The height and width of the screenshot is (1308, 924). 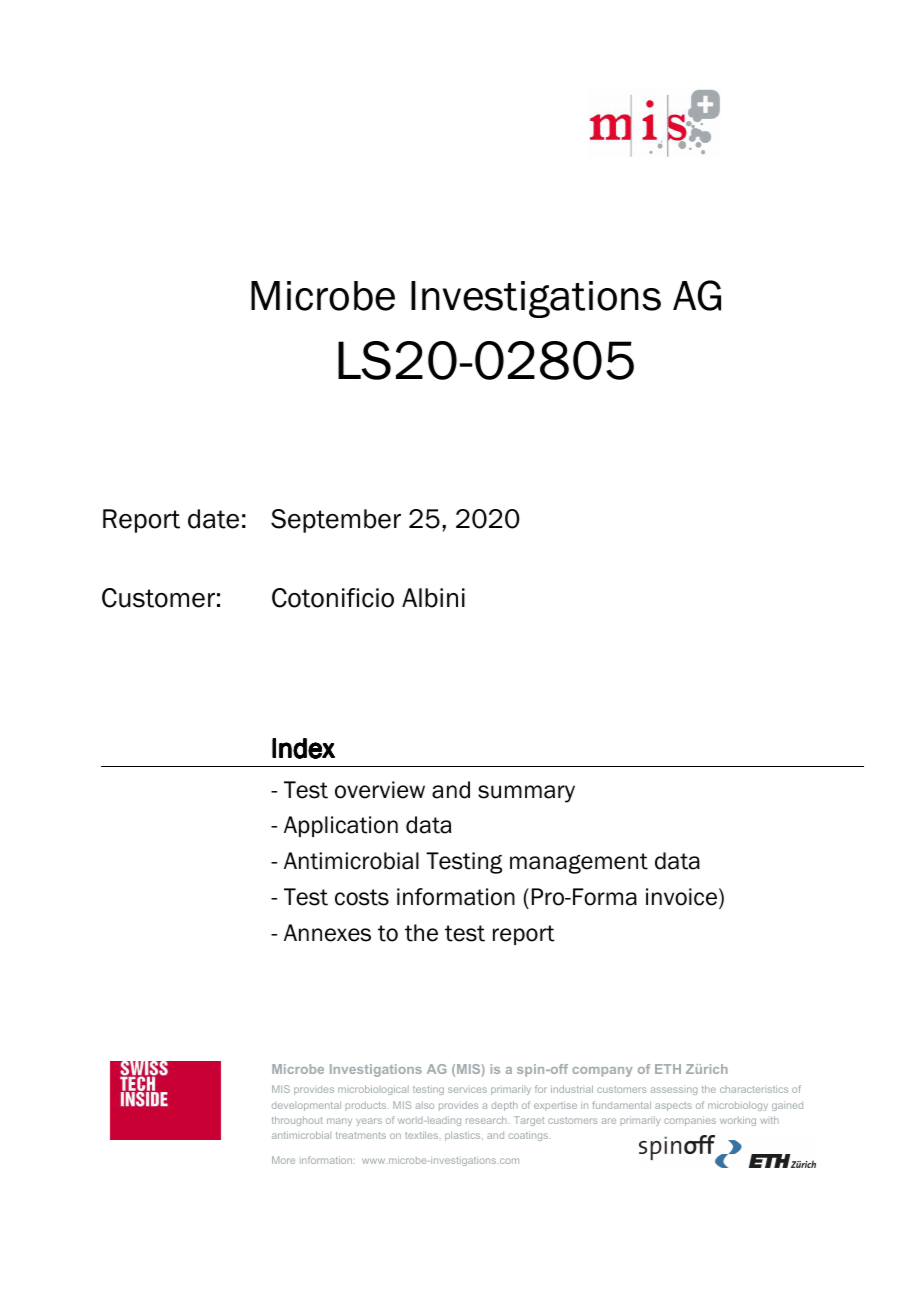 I want to click on overview, so click(x=380, y=790).
